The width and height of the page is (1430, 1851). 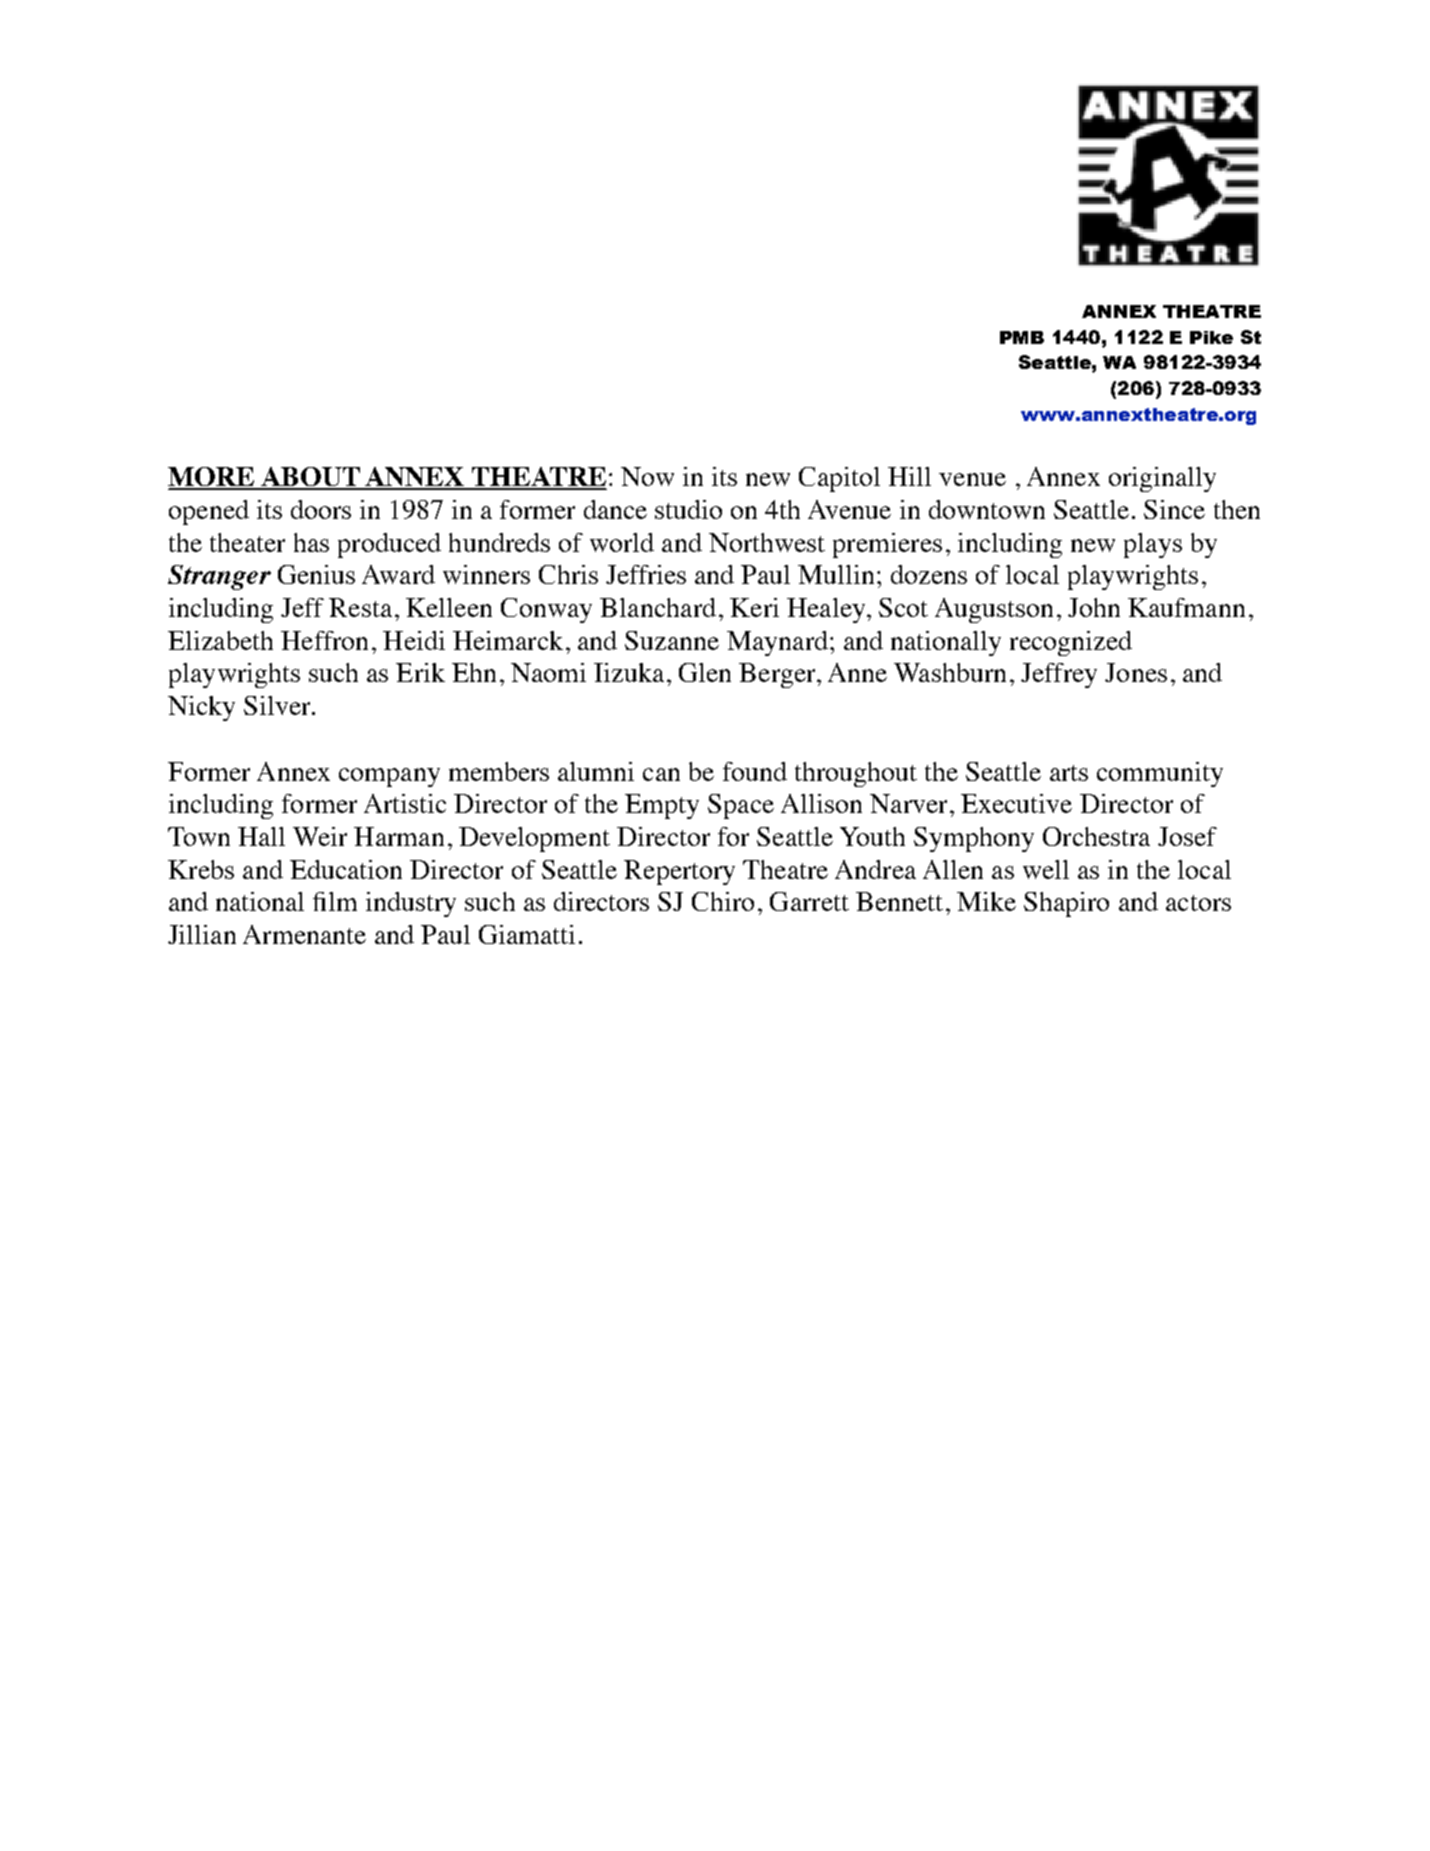 What do you see at coordinates (212, 478) in the page?
I see `MORE` at bounding box center [212, 478].
